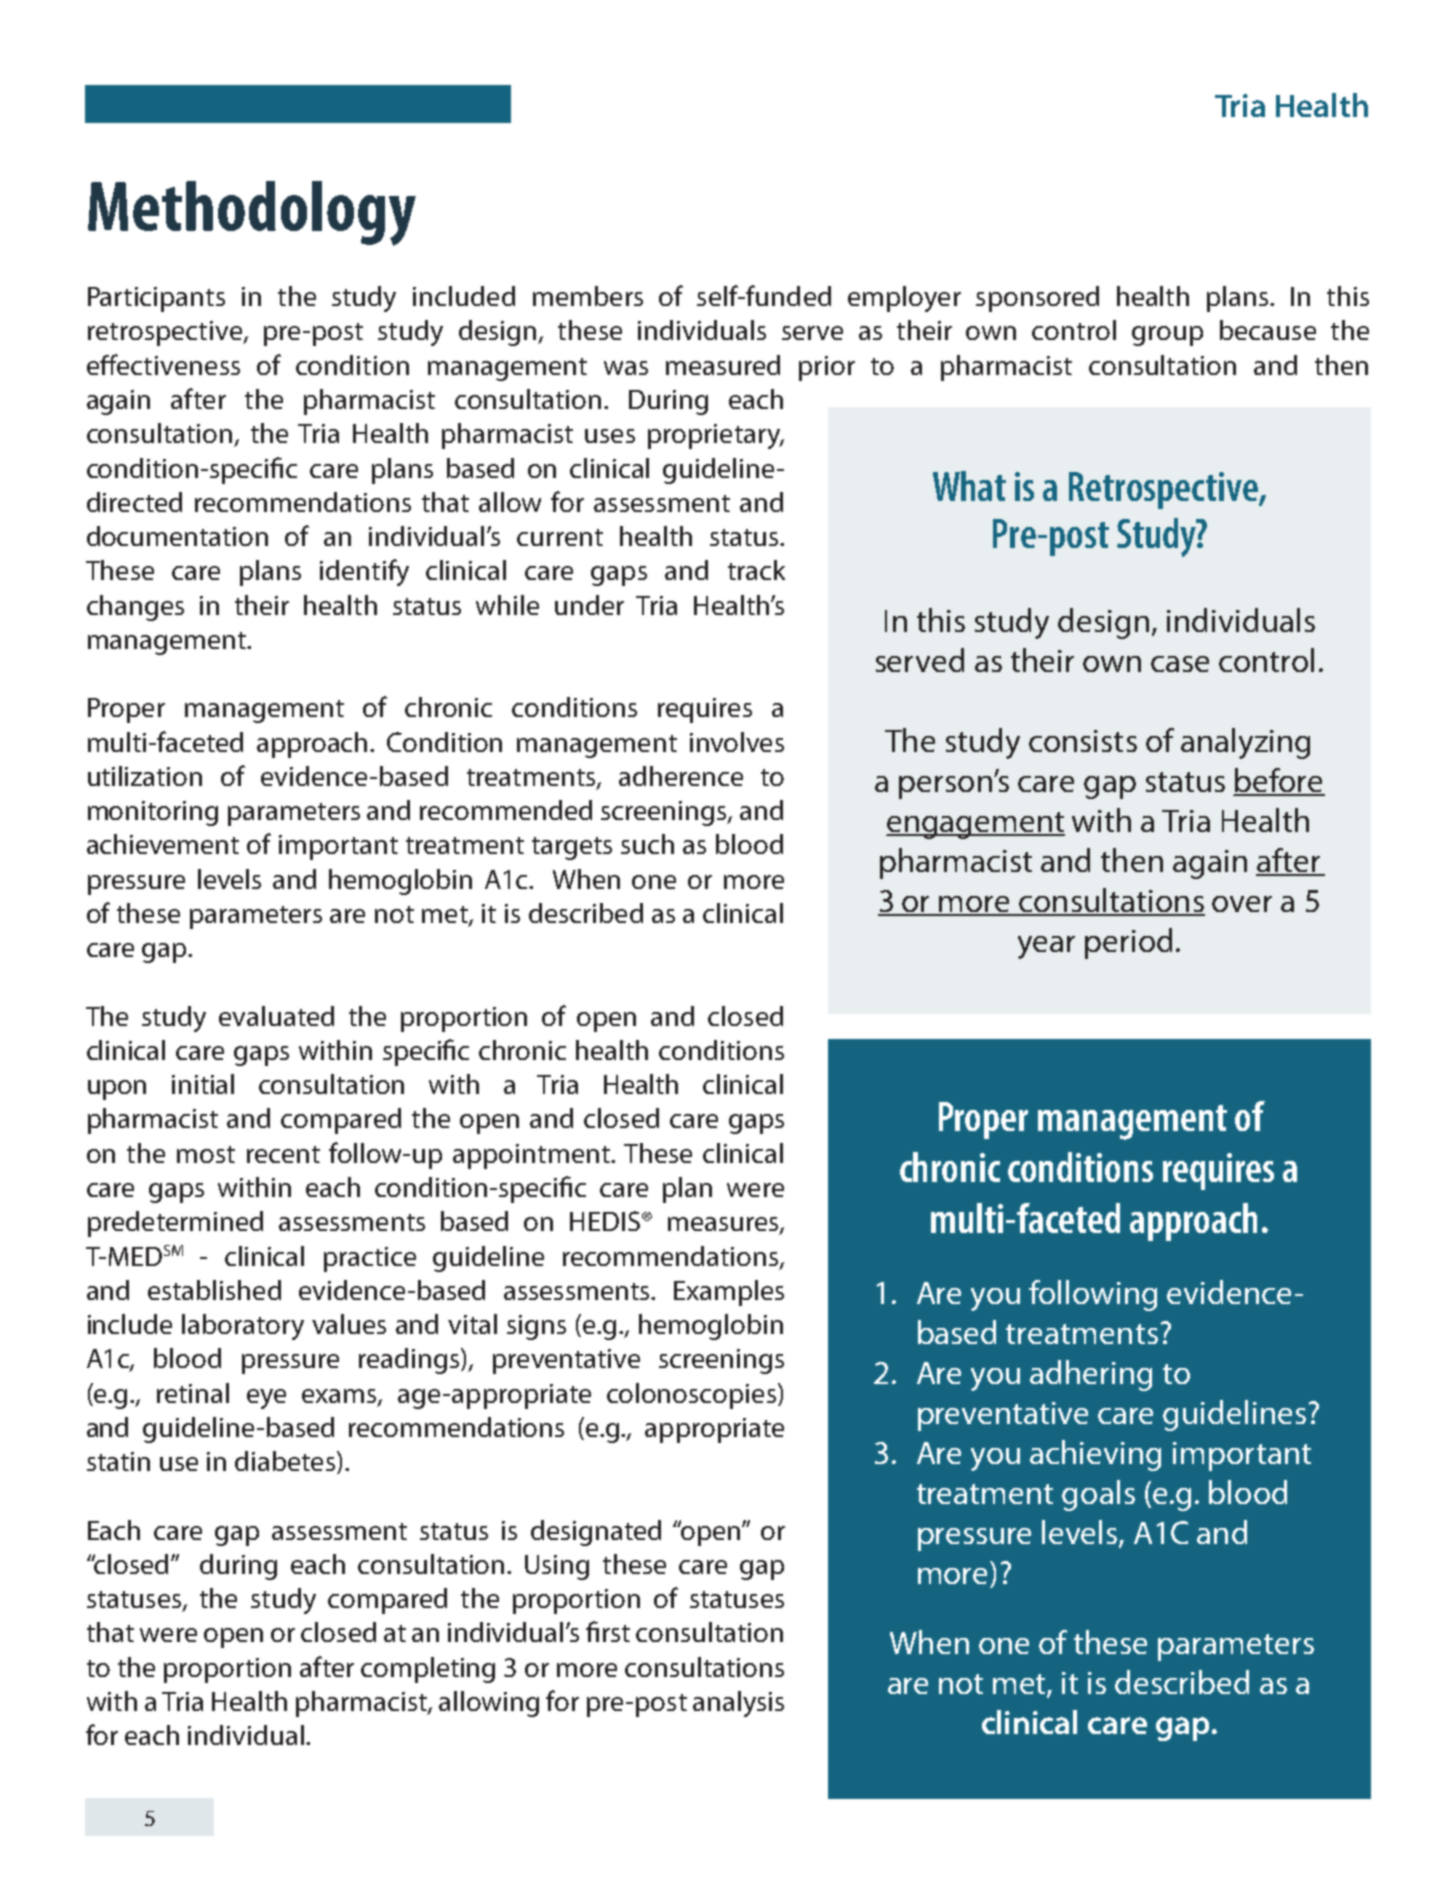  What do you see at coordinates (588, 296) in the document?
I see `members` at bounding box center [588, 296].
